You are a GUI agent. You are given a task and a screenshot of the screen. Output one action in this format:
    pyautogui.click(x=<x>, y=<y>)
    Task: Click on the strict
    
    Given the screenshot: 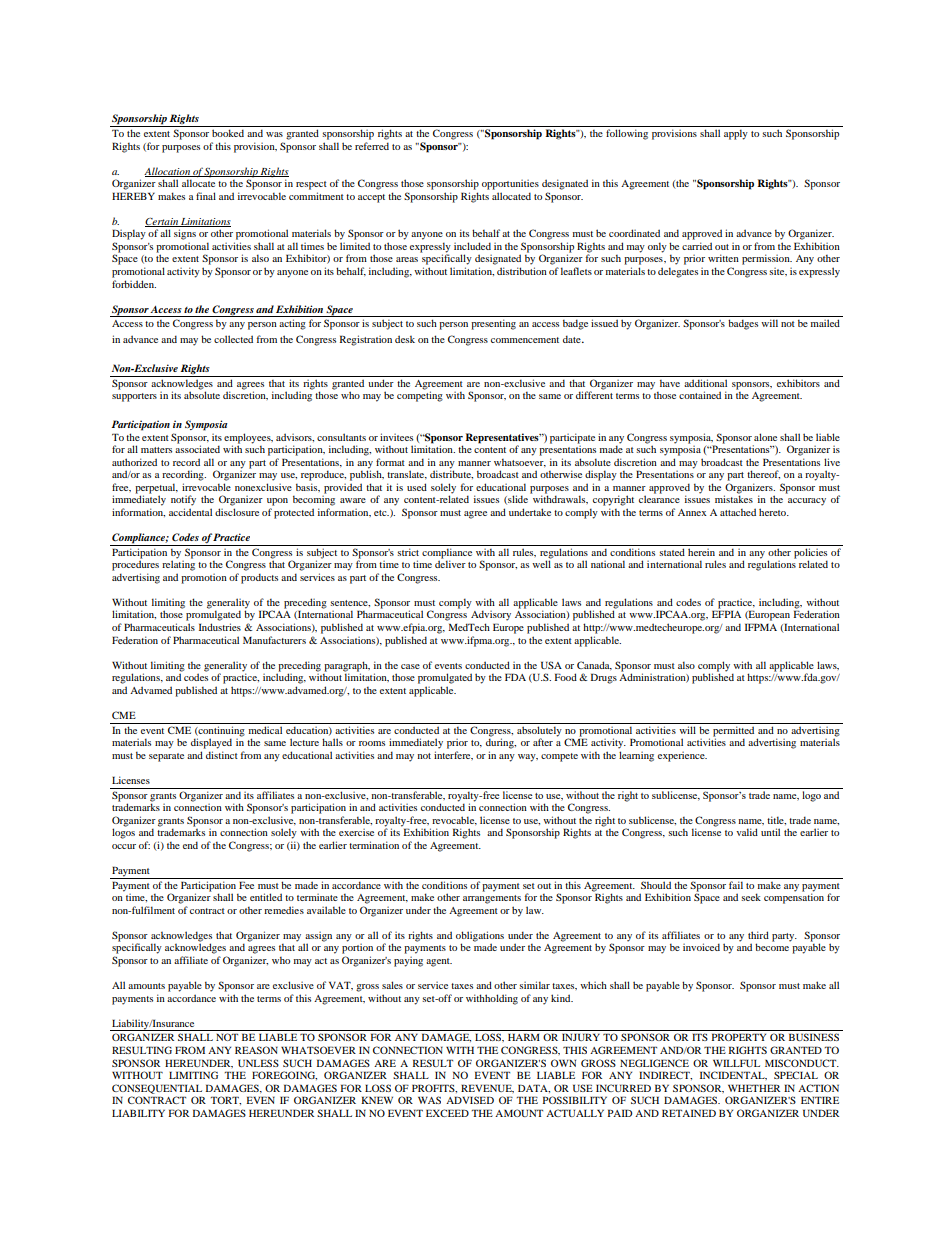 What is the action you would take?
    pyautogui.click(x=408, y=552)
